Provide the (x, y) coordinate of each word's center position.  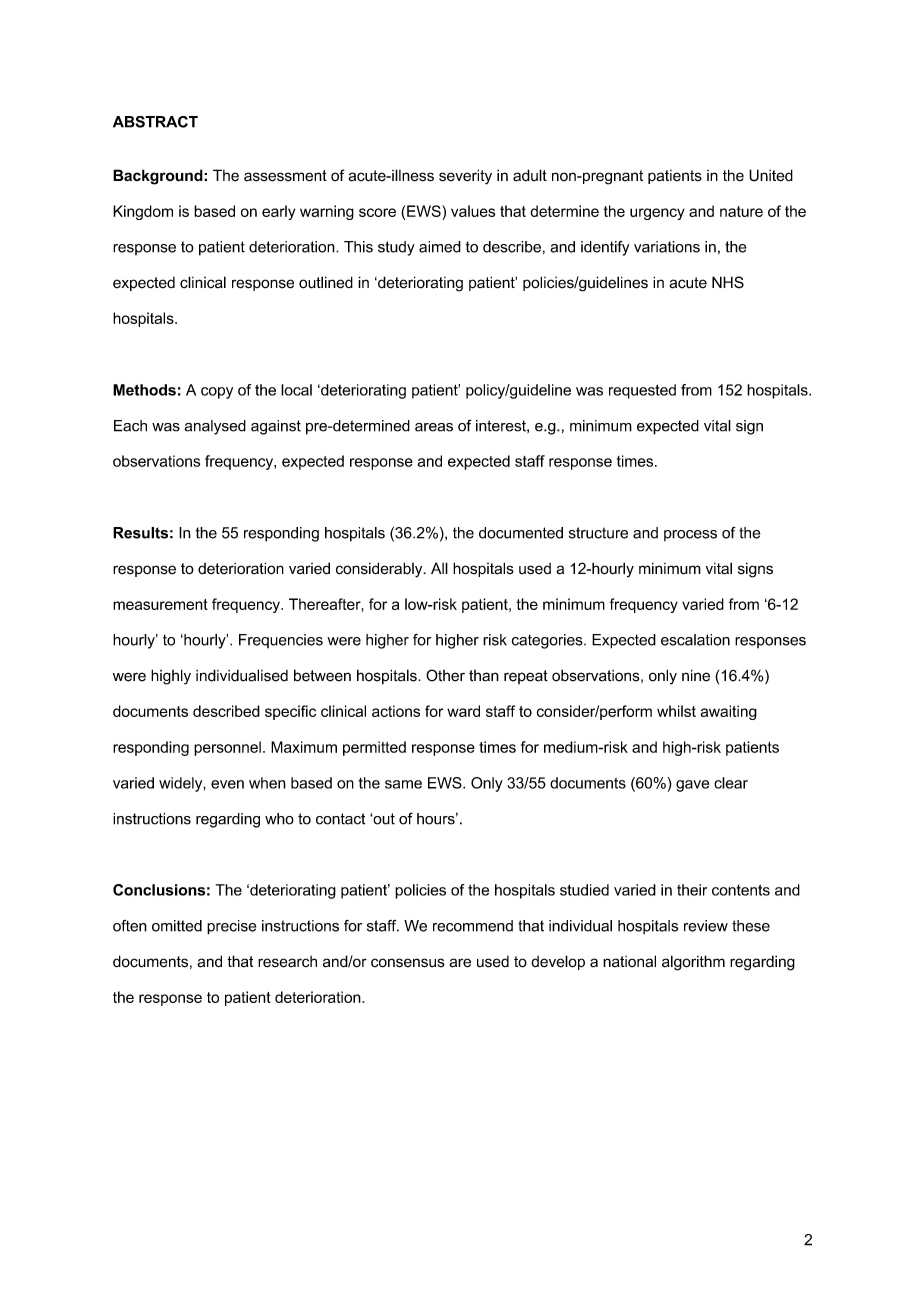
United (771, 175)
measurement (160, 604)
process (690, 535)
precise (231, 927)
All (439, 568)
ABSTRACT (155, 122)
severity (465, 177)
